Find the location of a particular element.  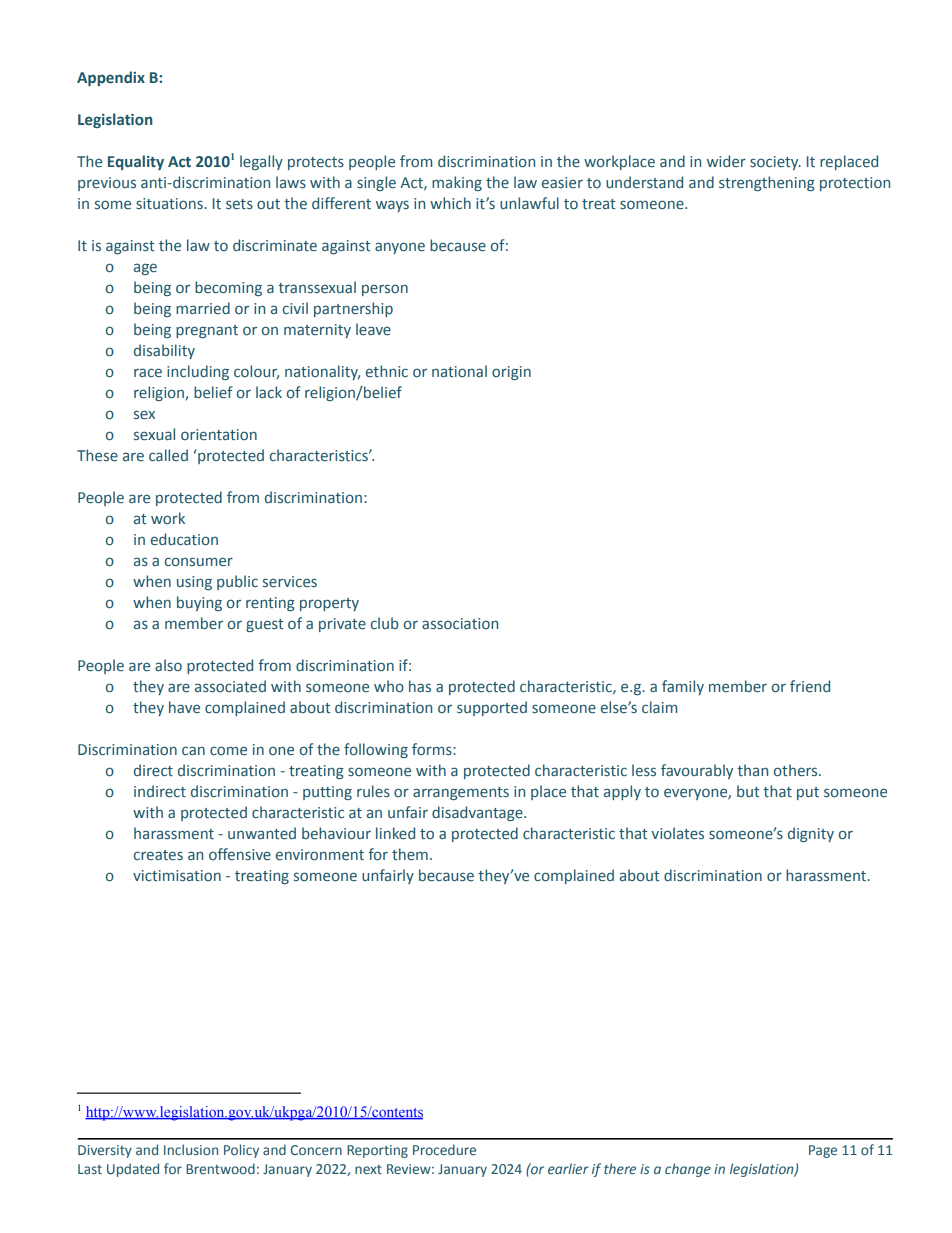

society is located at coordinates (775, 163).
